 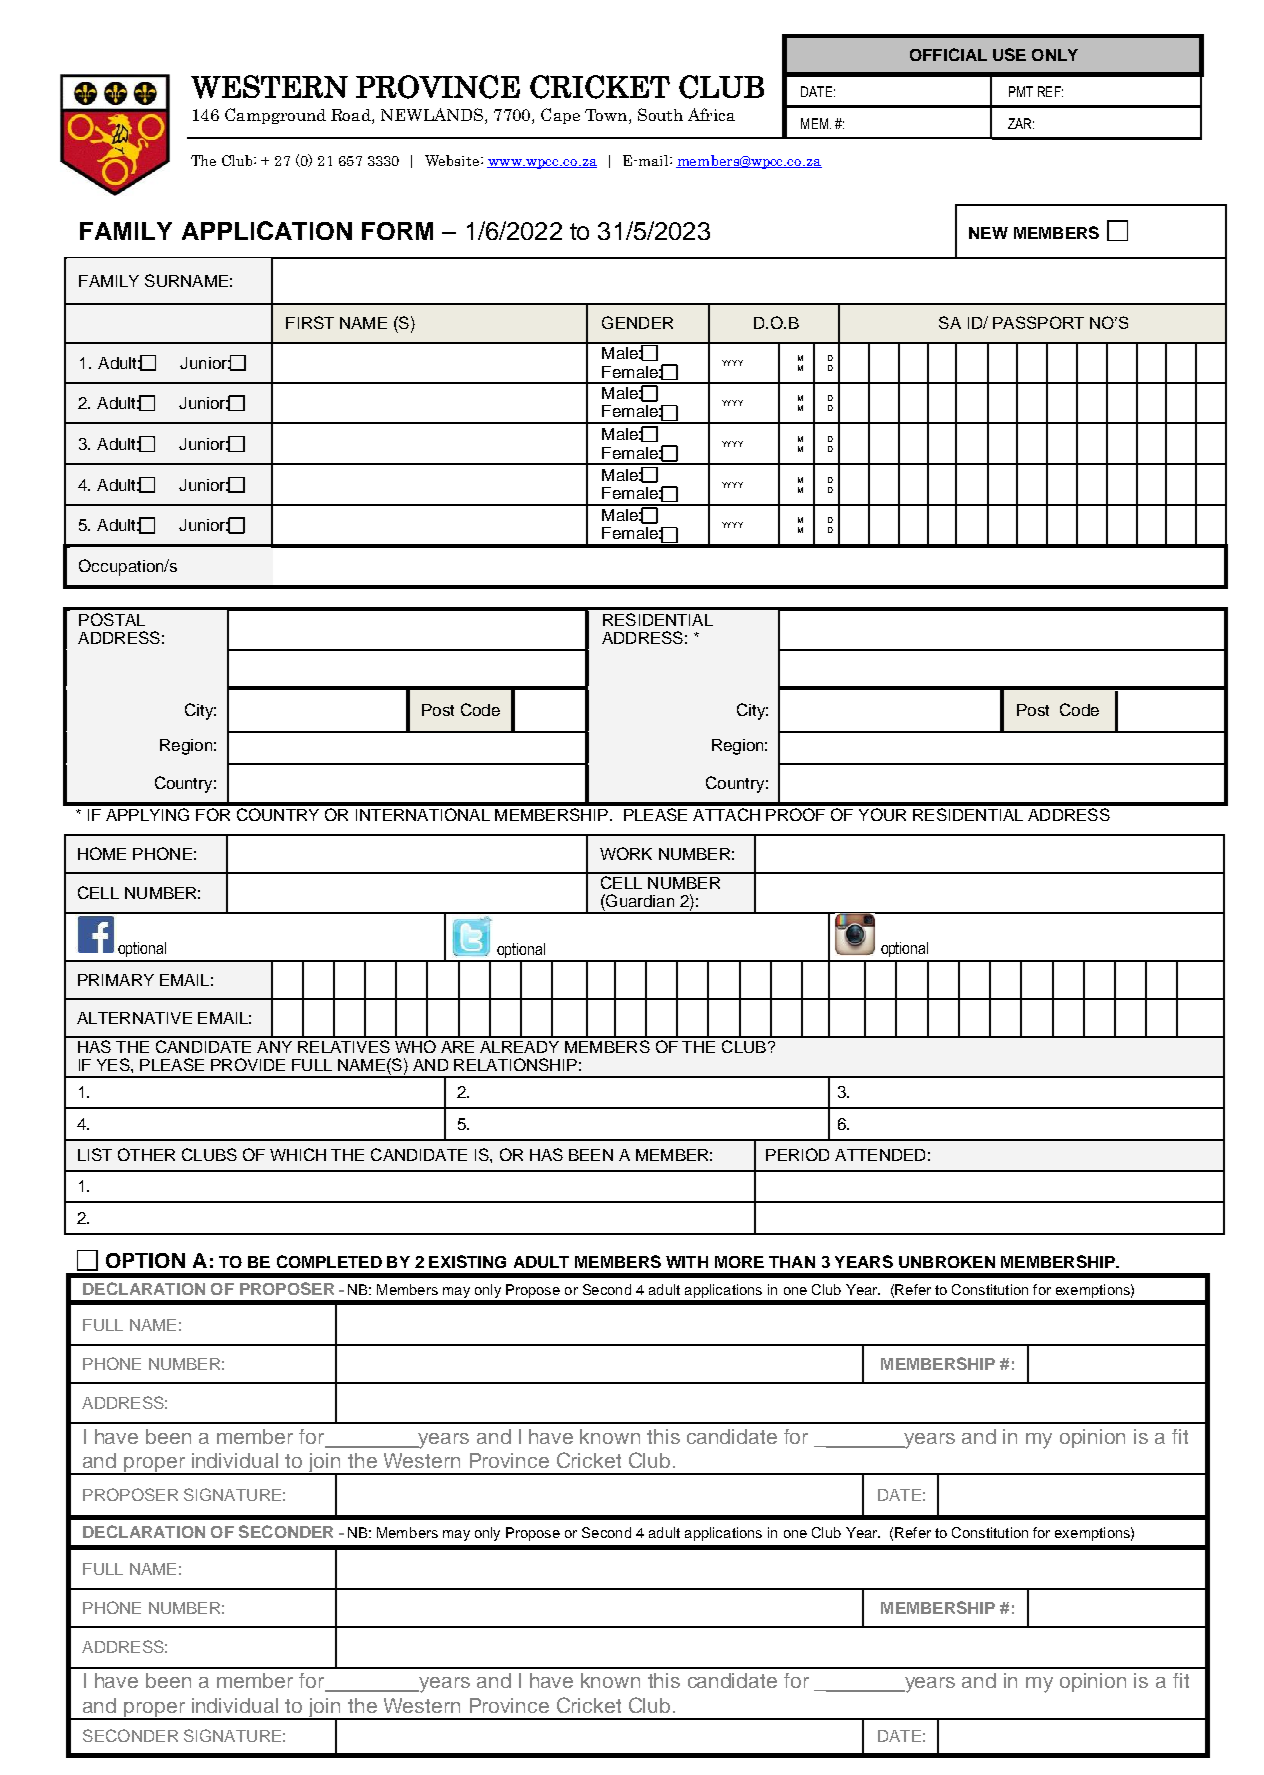 I want to click on Guardian, so click(x=639, y=900).
